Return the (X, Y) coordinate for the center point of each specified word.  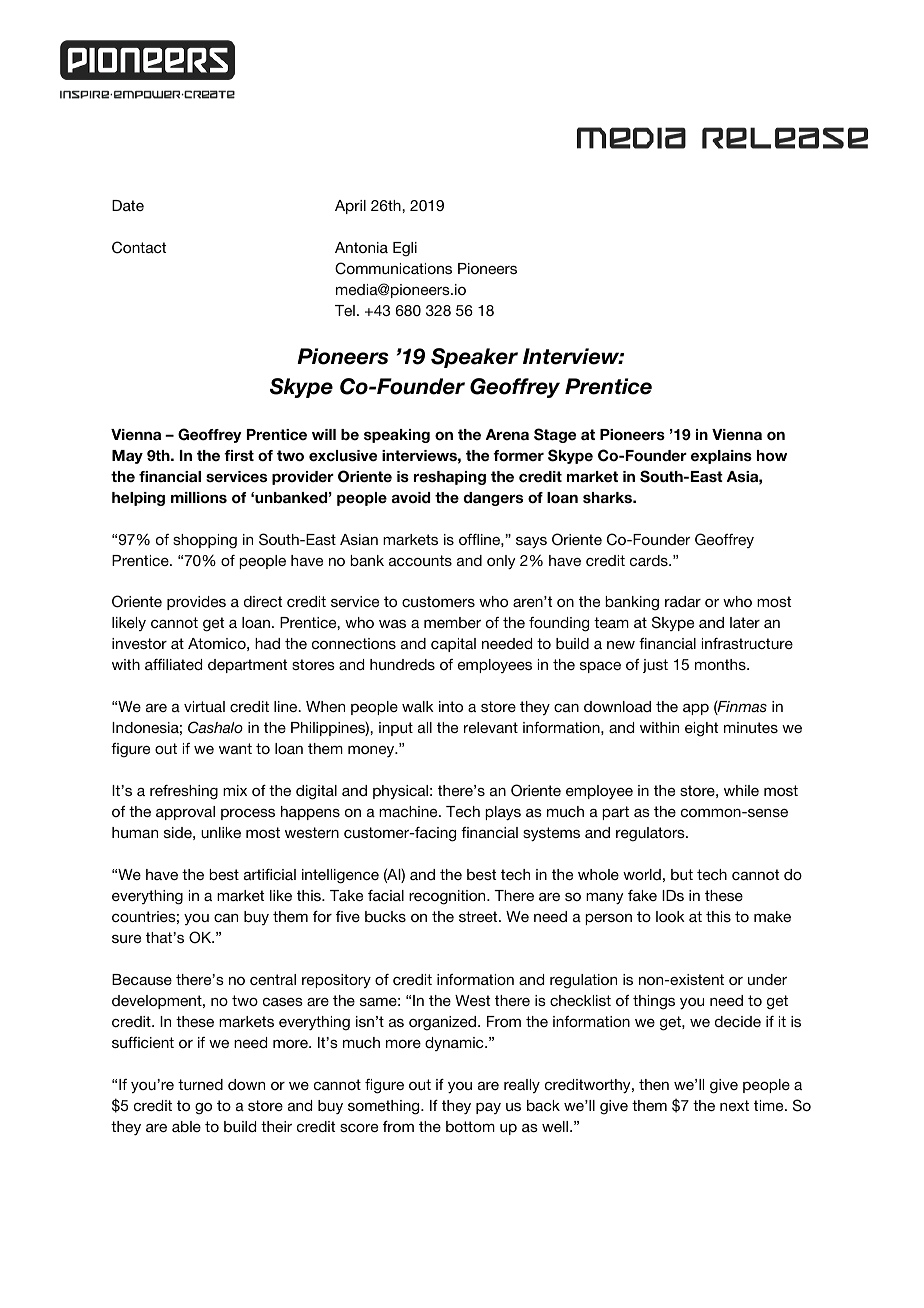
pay (488, 1108)
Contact (139, 247)
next (734, 1105)
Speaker (474, 358)
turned (200, 1084)
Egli (405, 249)
